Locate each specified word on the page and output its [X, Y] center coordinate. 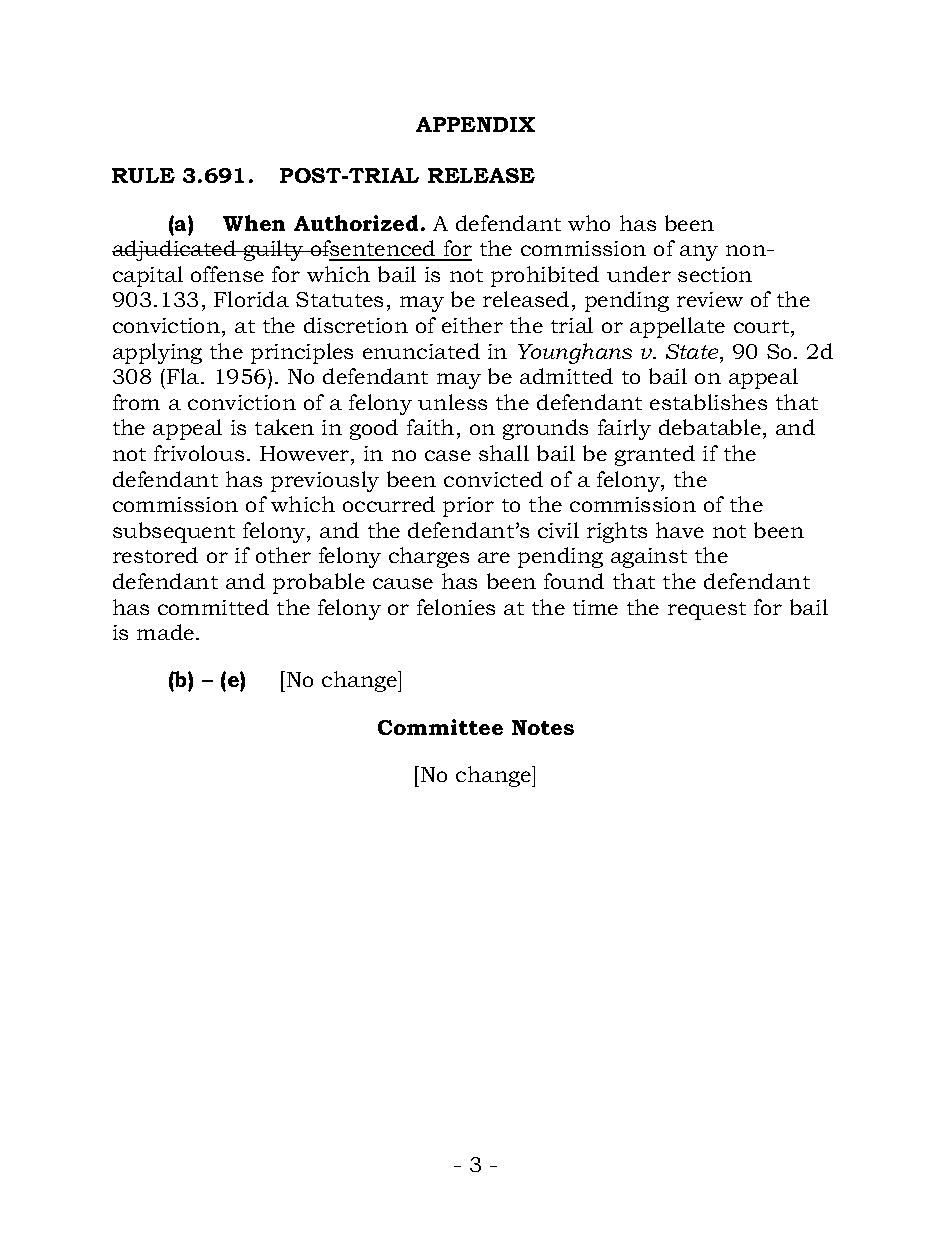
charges [429, 557]
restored [155, 555]
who [589, 223]
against [649, 558]
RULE [143, 175]
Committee [440, 727]
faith [430, 427]
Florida [251, 299]
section [715, 274]
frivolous [199, 453]
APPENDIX [475, 124]
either [472, 325]
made [167, 632]
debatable [710, 427]
